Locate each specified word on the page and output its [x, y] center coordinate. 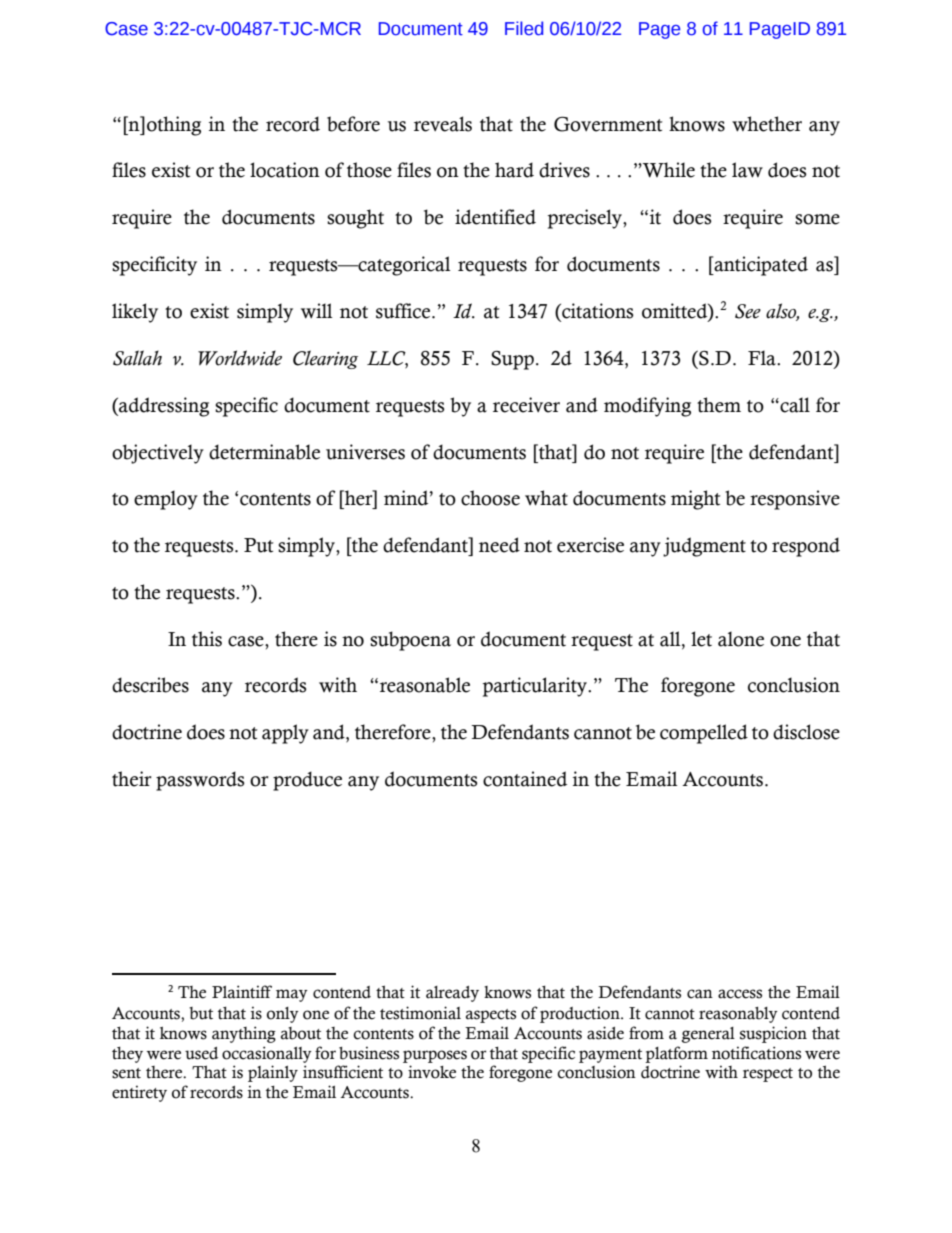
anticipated [760, 266]
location [285, 170]
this [207, 639]
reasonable [425, 685]
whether [767, 124]
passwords [200, 781]
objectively [158, 454]
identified [495, 217]
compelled [704, 734]
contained [525, 779]
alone [741, 639]
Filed [524, 28]
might [695, 500]
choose [490, 498]
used [201, 1053]
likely [135, 313]
